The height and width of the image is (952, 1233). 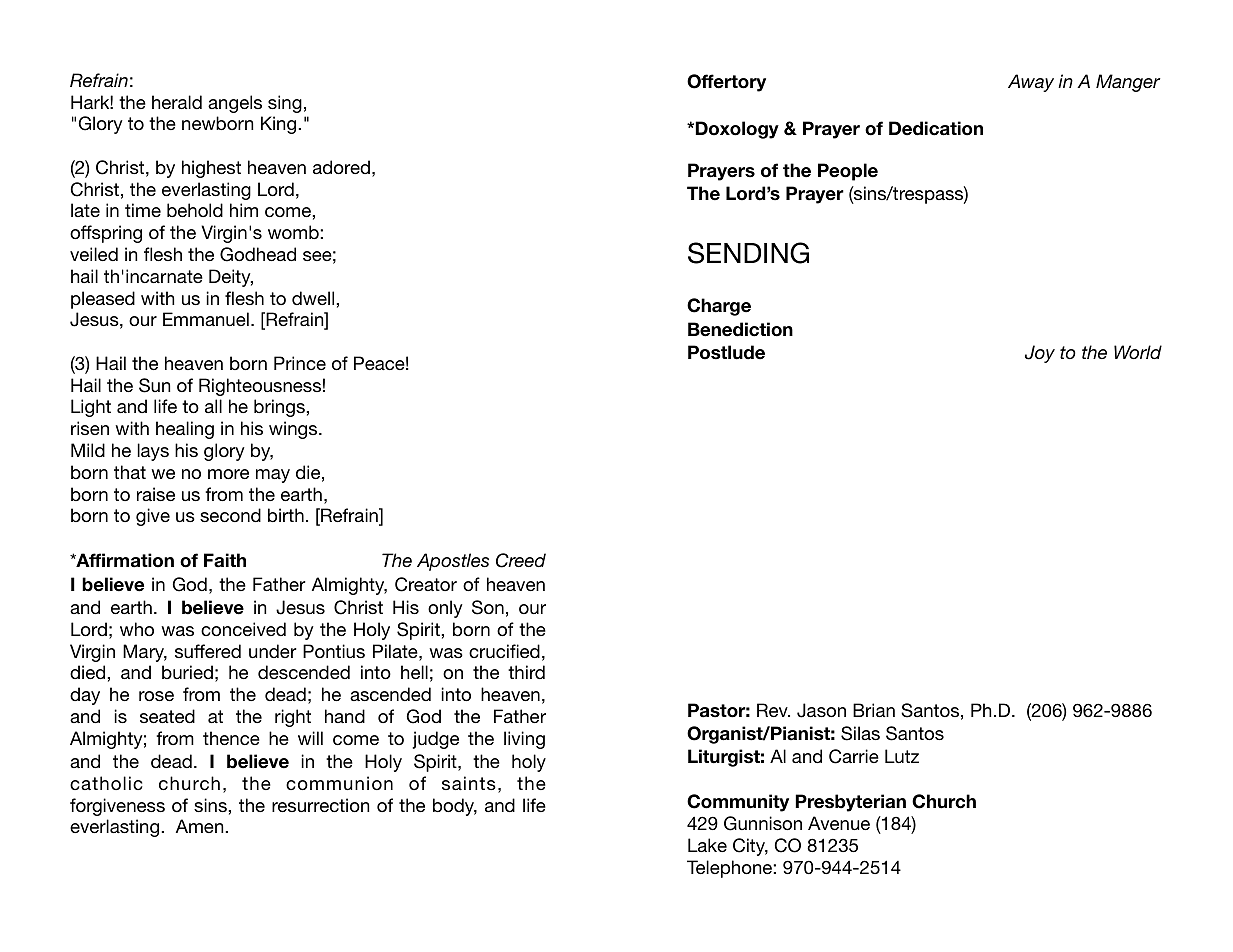 What do you see at coordinates (1138, 352) in the image?
I see `World` at bounding box center [1138, 352].
